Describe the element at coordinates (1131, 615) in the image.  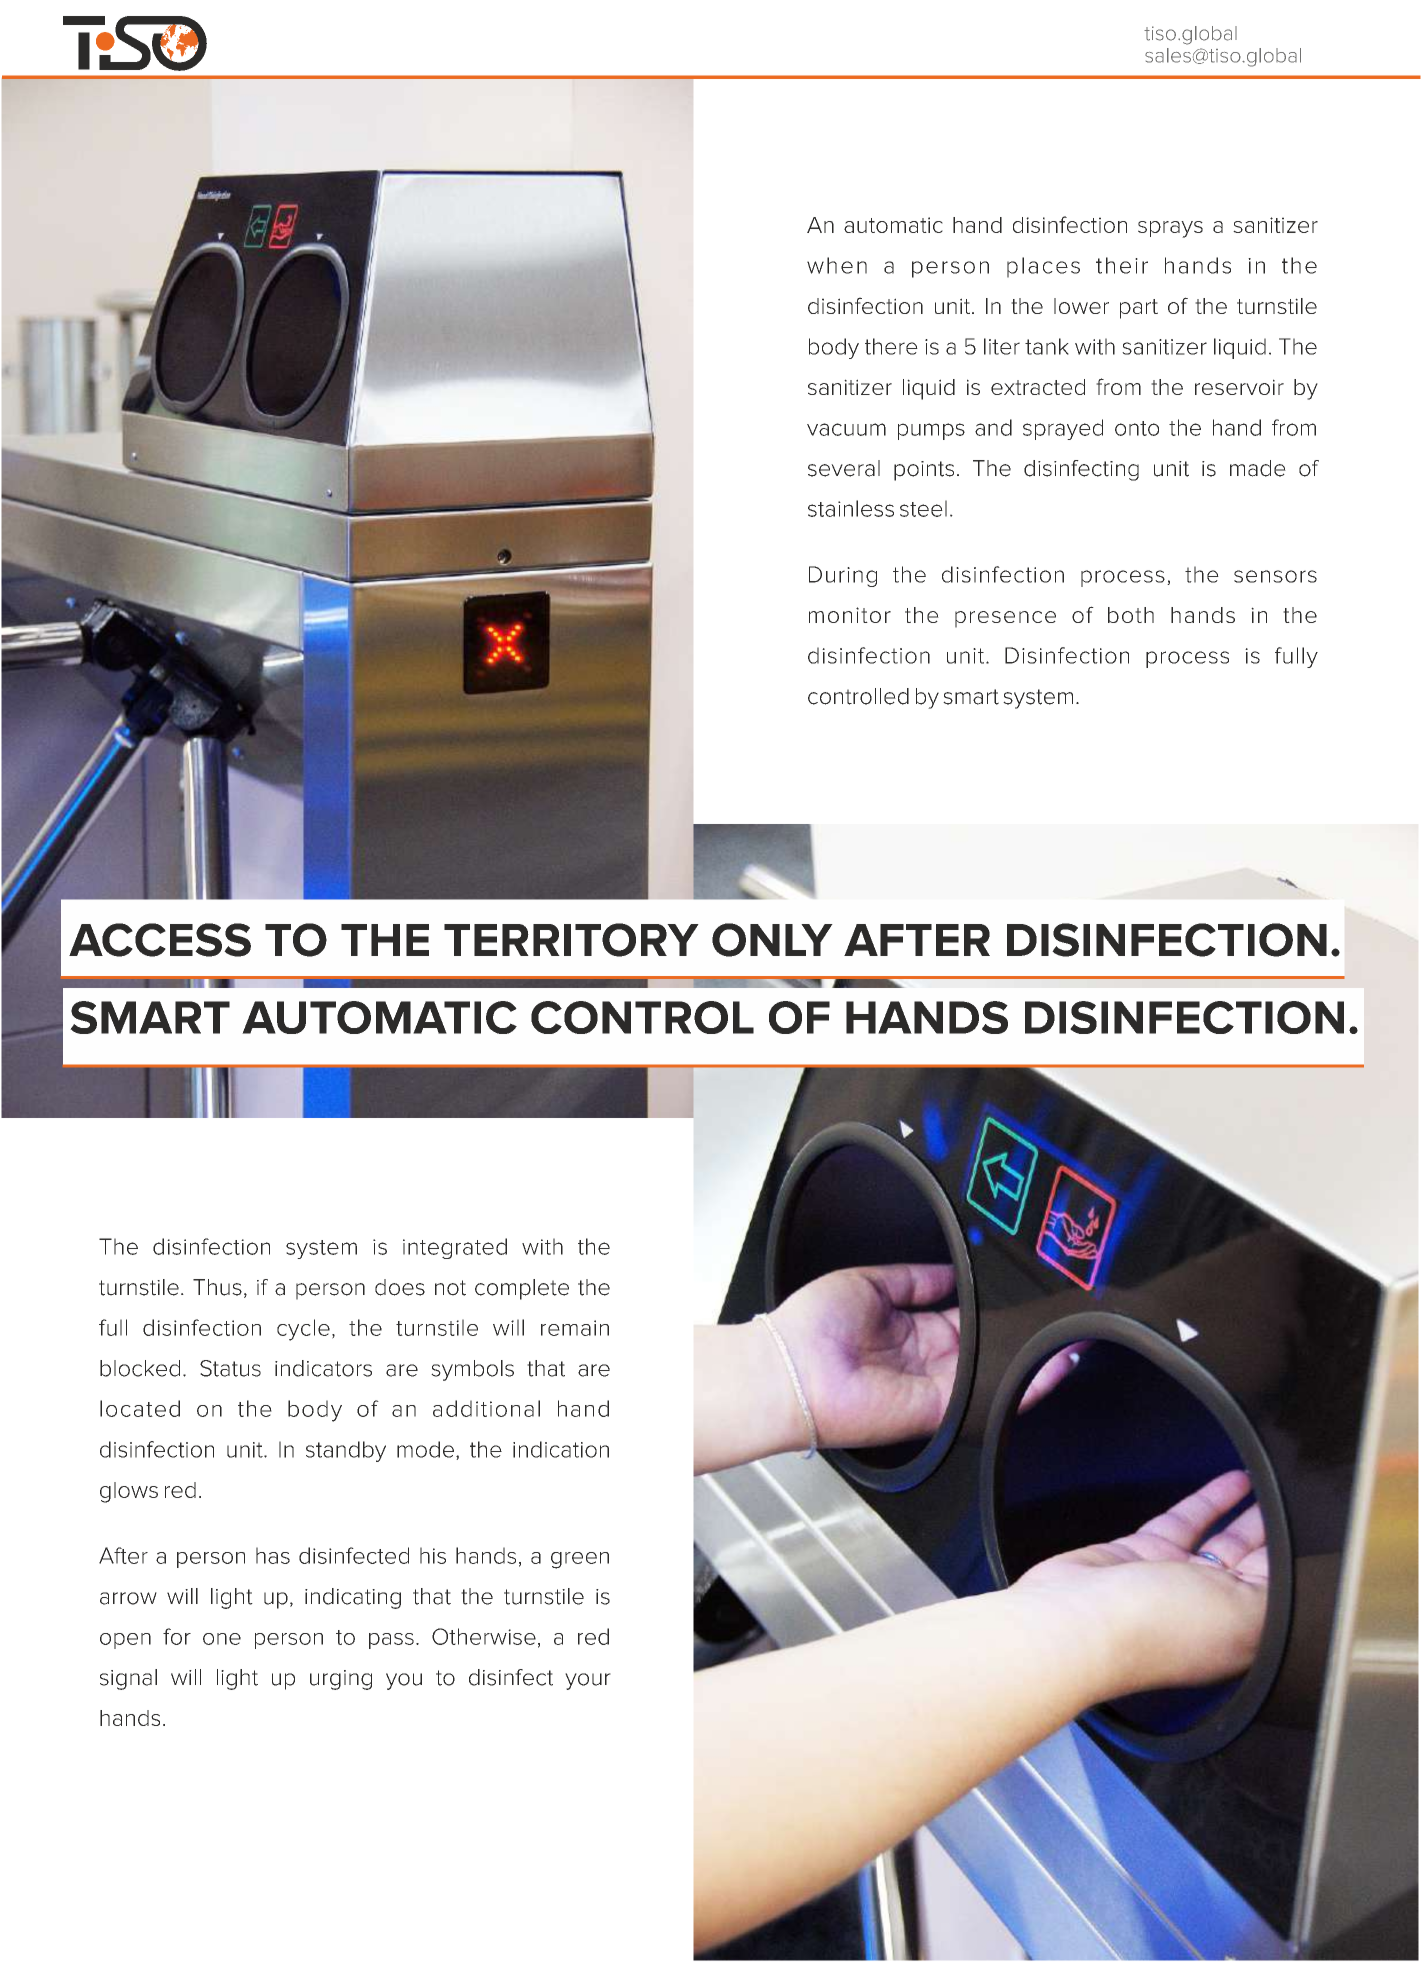
I see `both` at that location.
